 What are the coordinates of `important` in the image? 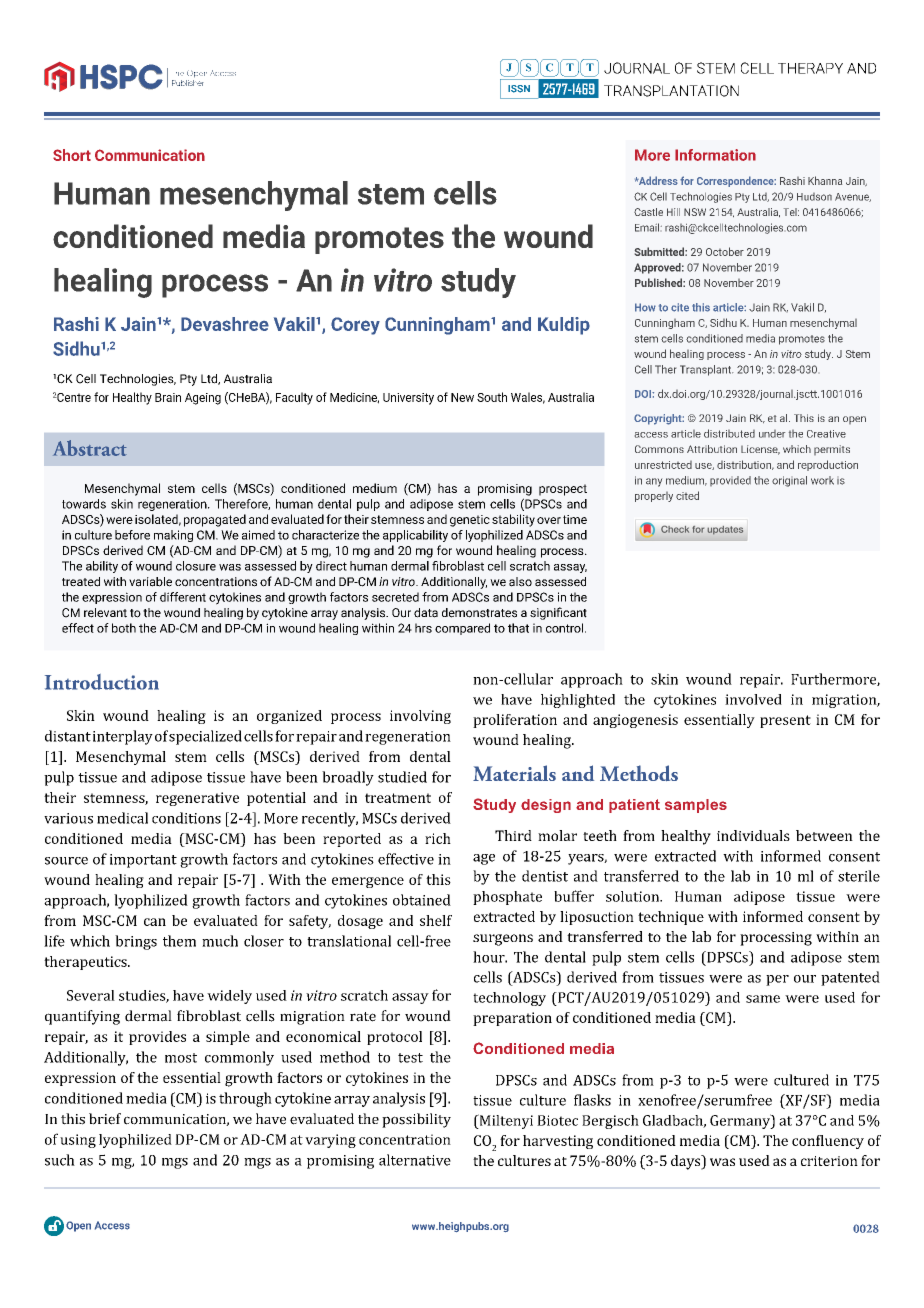 It's located at (143, 861).
